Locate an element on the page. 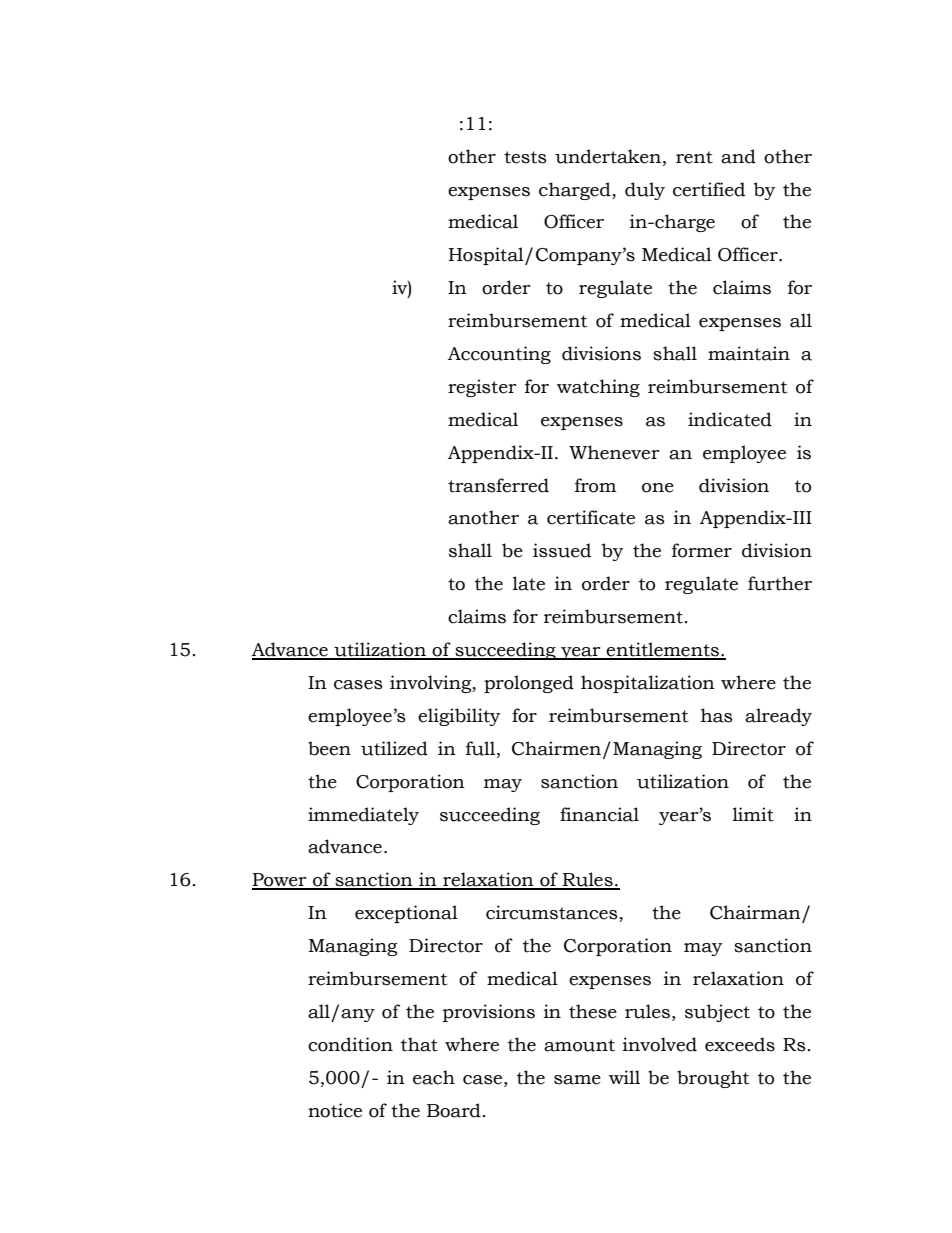 The height and width of the image is (1233, 952). undertaken is located at coordinates (609, 156).
